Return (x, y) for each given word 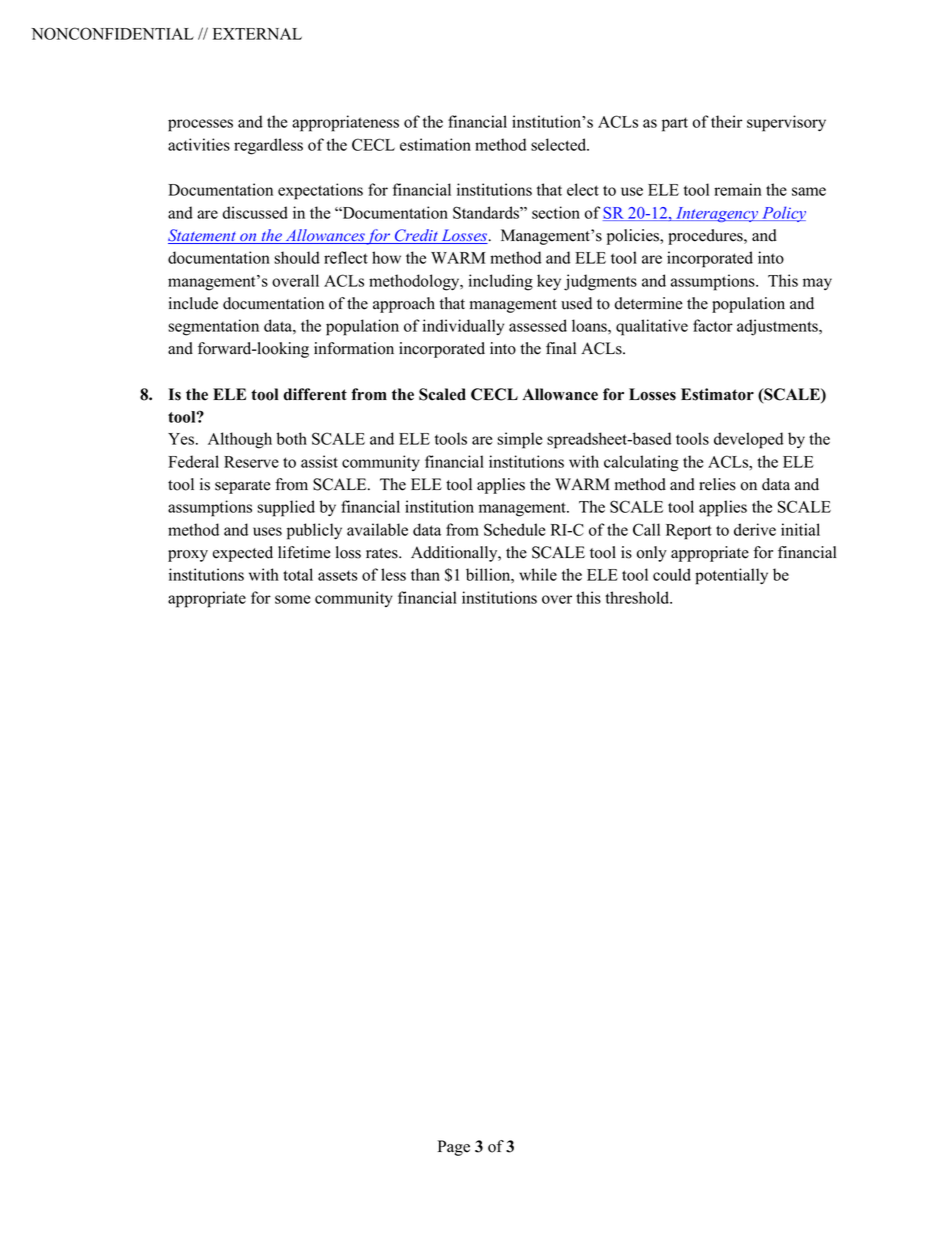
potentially (731, 576)
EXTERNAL (257, 34)
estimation (435, 144)
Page (454, 1148)
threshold (638, 597)
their (726, 121)
